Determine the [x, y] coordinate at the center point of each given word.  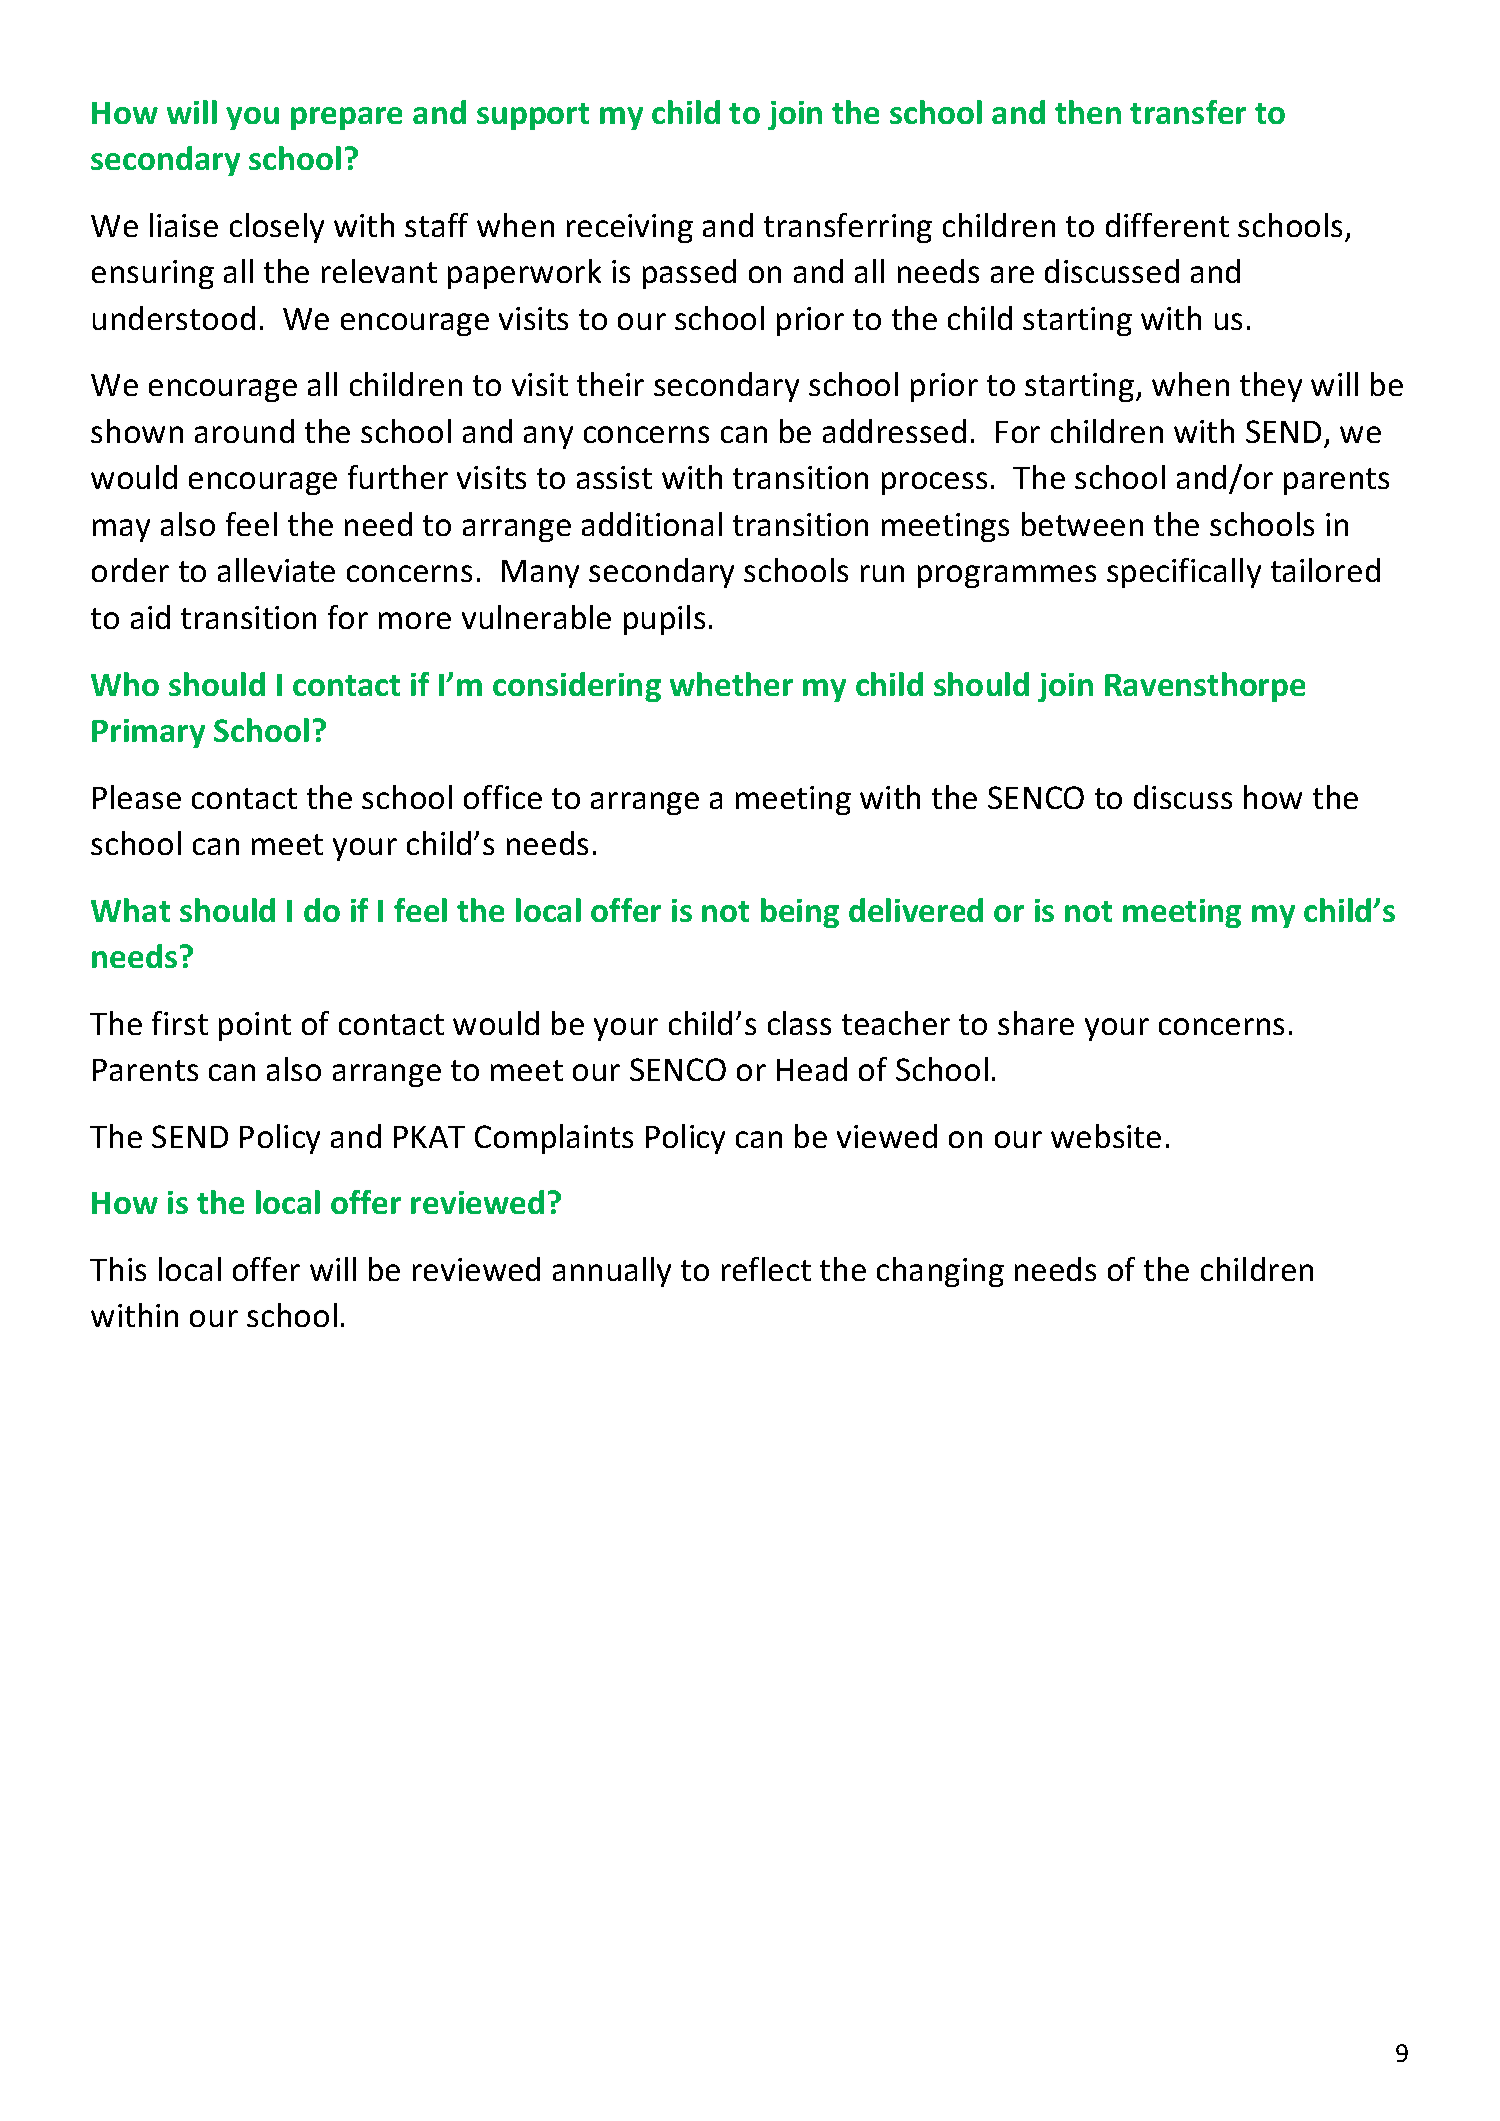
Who [125, 684]
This [118, 1269]
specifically [1184, 573]
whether [731, 684]
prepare [346, 118]
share [1036, 1023]
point [255, 1026]
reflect [766, 1269]
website [1106, 1136]
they [1271, 387]
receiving [630, 228]
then [1088, 112]
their [610, 384]
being [800, 913]
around [244, 431]
